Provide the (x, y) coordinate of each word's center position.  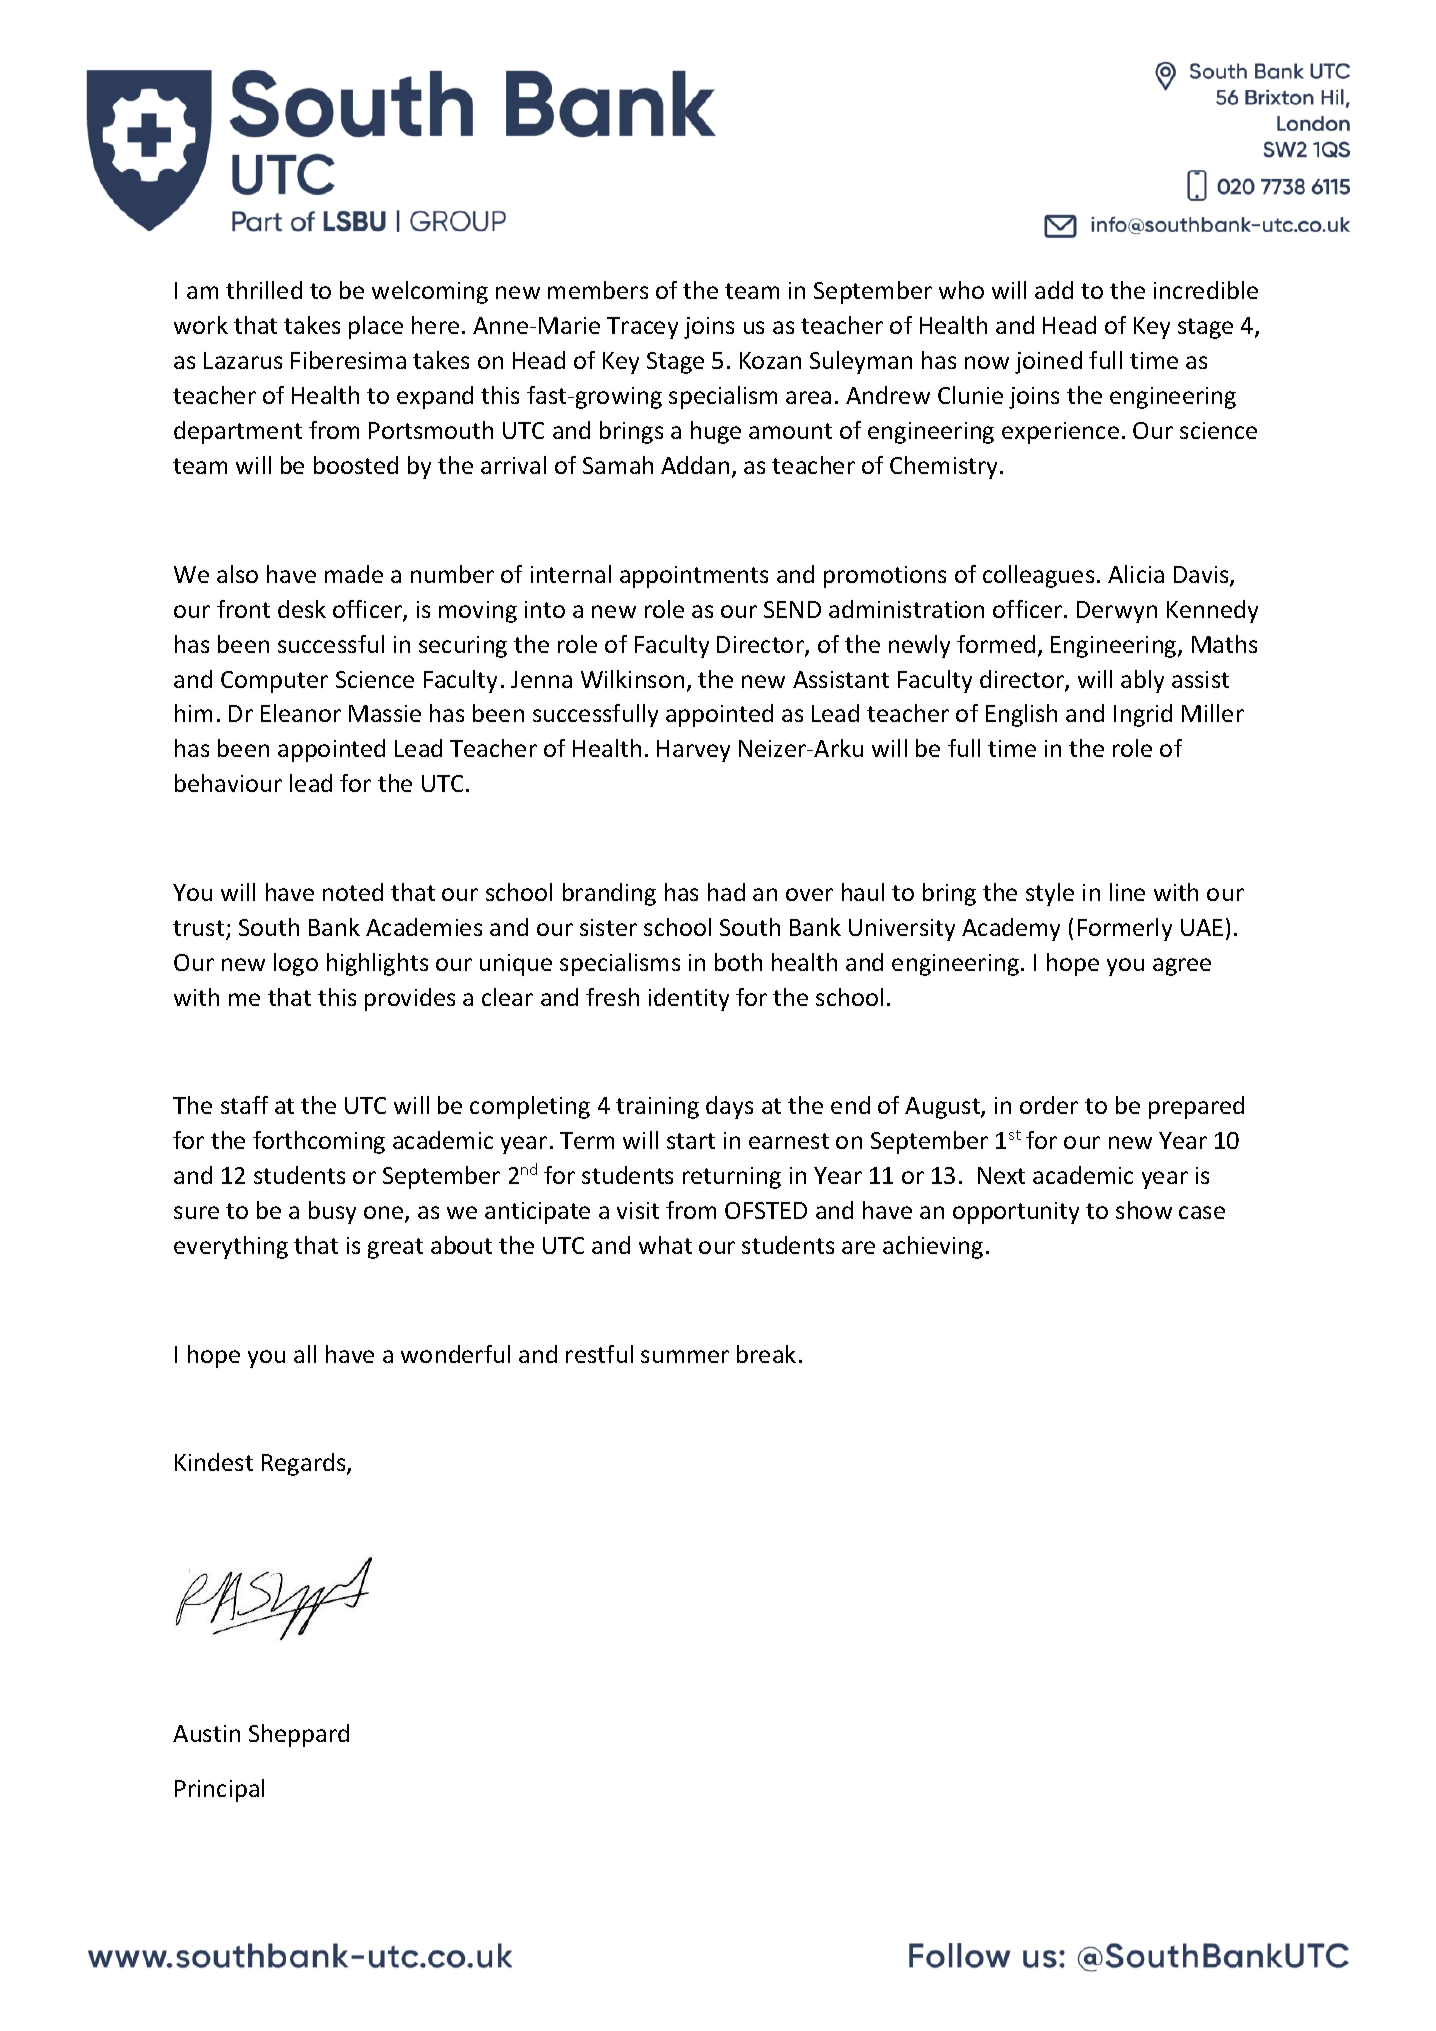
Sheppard (299, 1735)
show (1144, 1210)
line (1127, 892)
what (665, 1245)
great (395, 1248)
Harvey (693, 751)
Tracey (642, 328)
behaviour (228, 783)
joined (1048, 362)
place (376, 327)
